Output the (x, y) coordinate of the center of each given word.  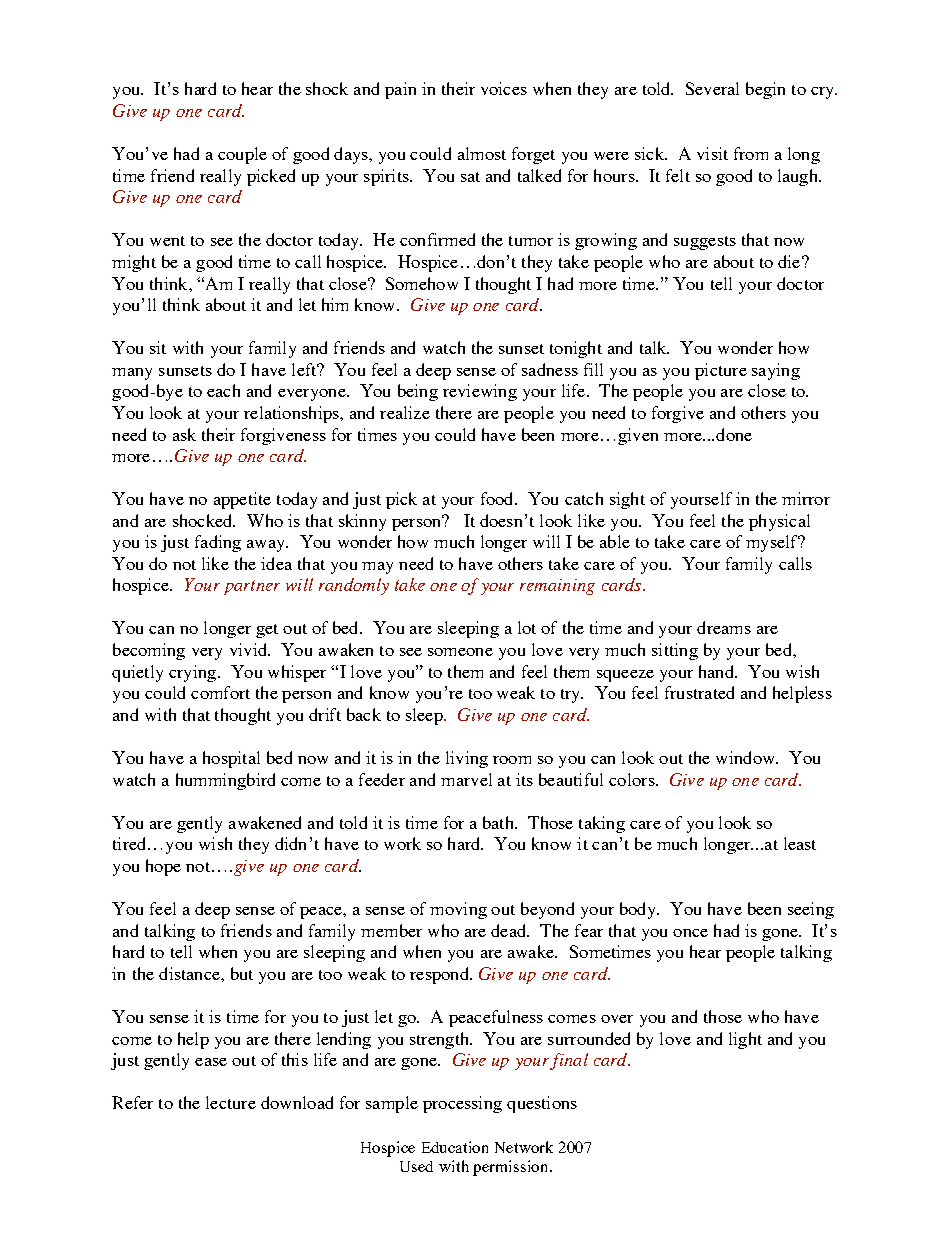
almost (482, 153)
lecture (231, 1102)
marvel (466, 779)
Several (712, 88)
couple (242, 155)
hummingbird (225, 781)
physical (779, 522)
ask (184, 434)
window (747, 757)
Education (455, 1147)
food (498, 498)
